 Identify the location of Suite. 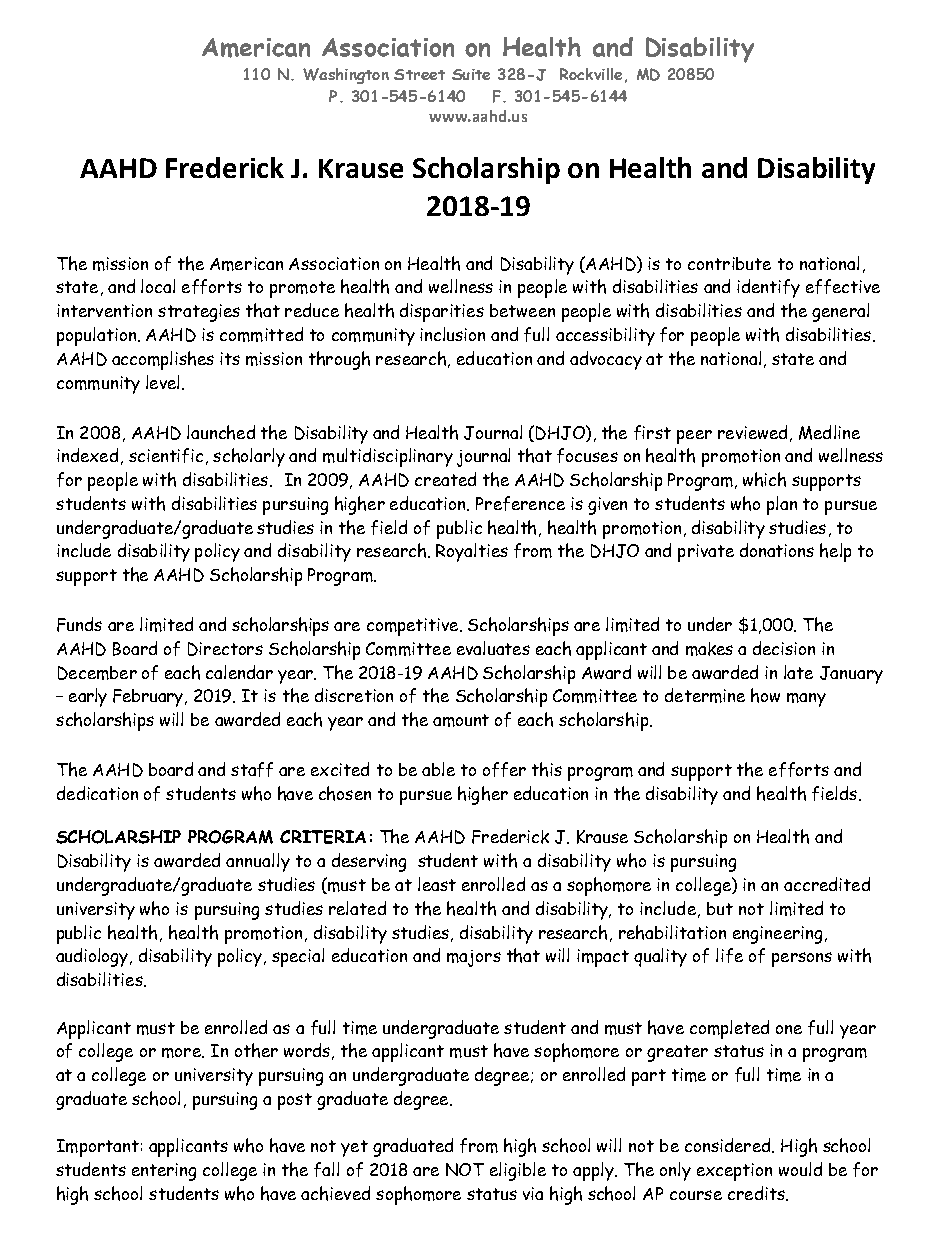
(471, 74).
